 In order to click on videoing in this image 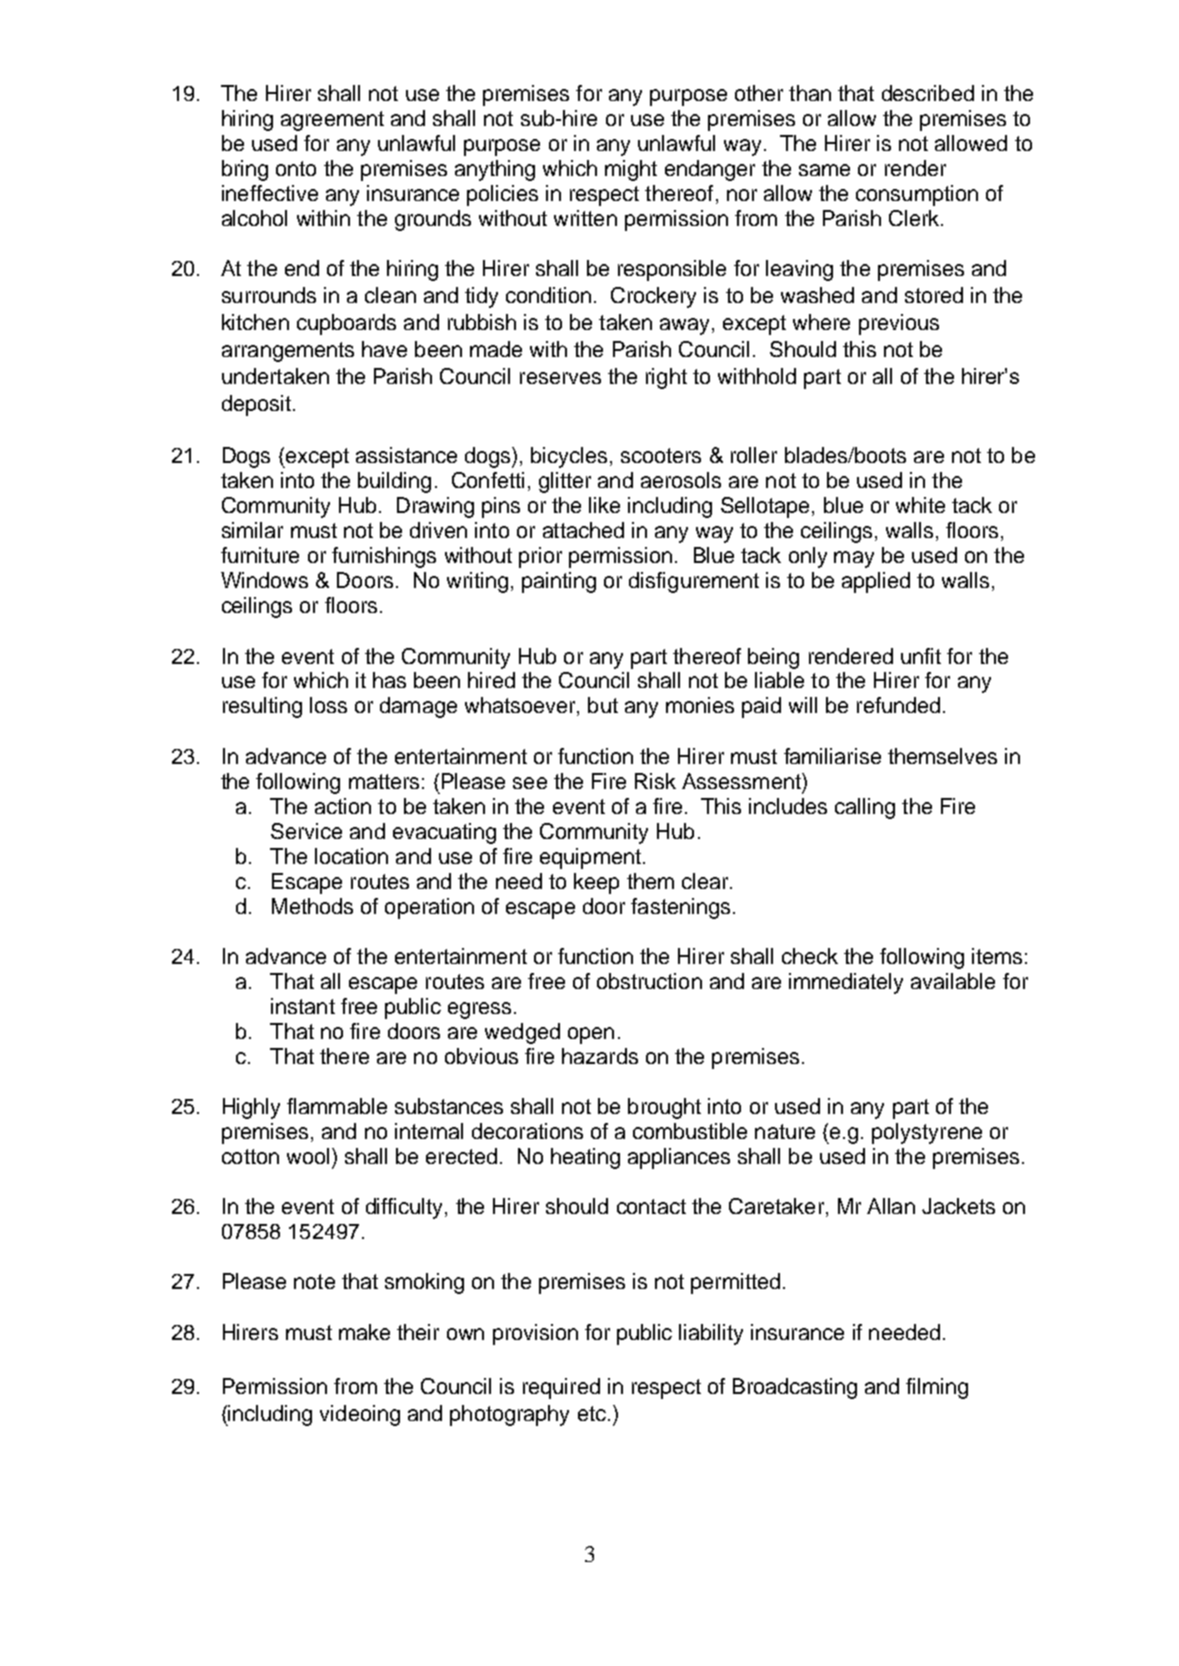, I will do `click(360, 1415)`.
